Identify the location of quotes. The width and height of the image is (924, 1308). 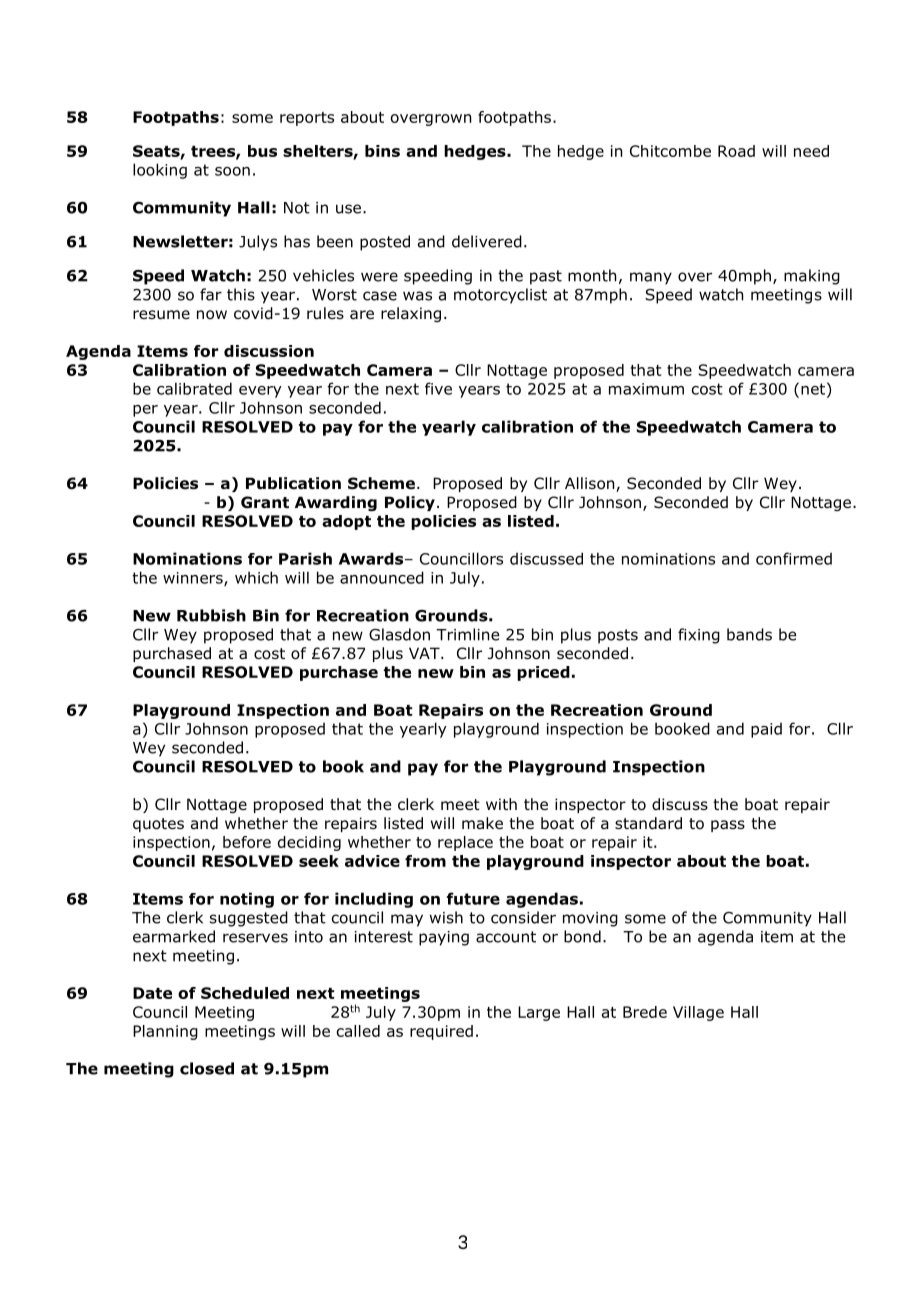
(158, 825).
